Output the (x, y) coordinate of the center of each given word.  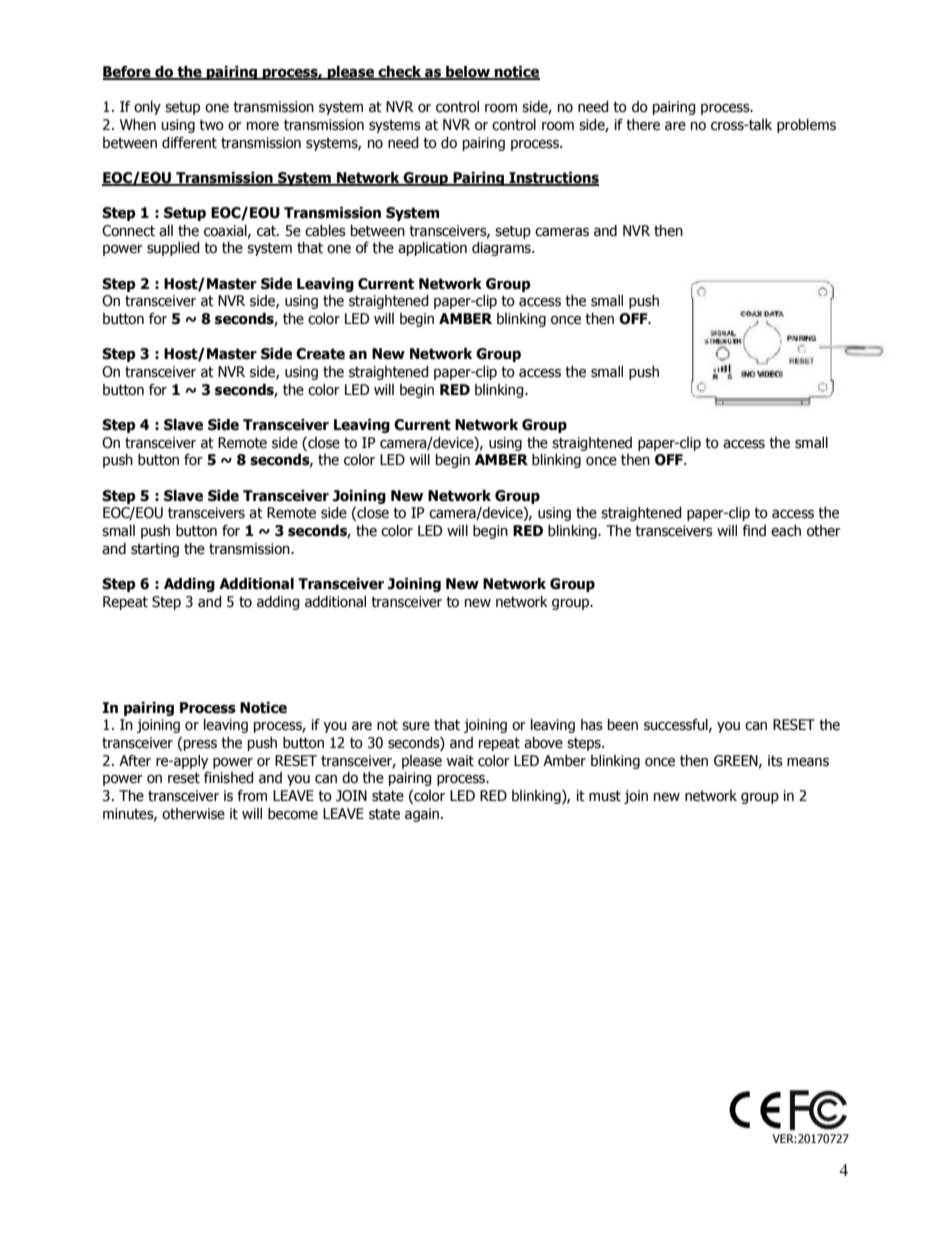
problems (806, 126)
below (468, 73)
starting (155, 550)
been (623, 725)
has (592, 725)
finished (229, 778)
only (147, 108)
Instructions (553, 179)
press (200, 745)
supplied (173, 249)
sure (416, 726)
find (754, 531)
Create (320, 354)
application (432, 249)
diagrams (502, 249)
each (786, 531)
